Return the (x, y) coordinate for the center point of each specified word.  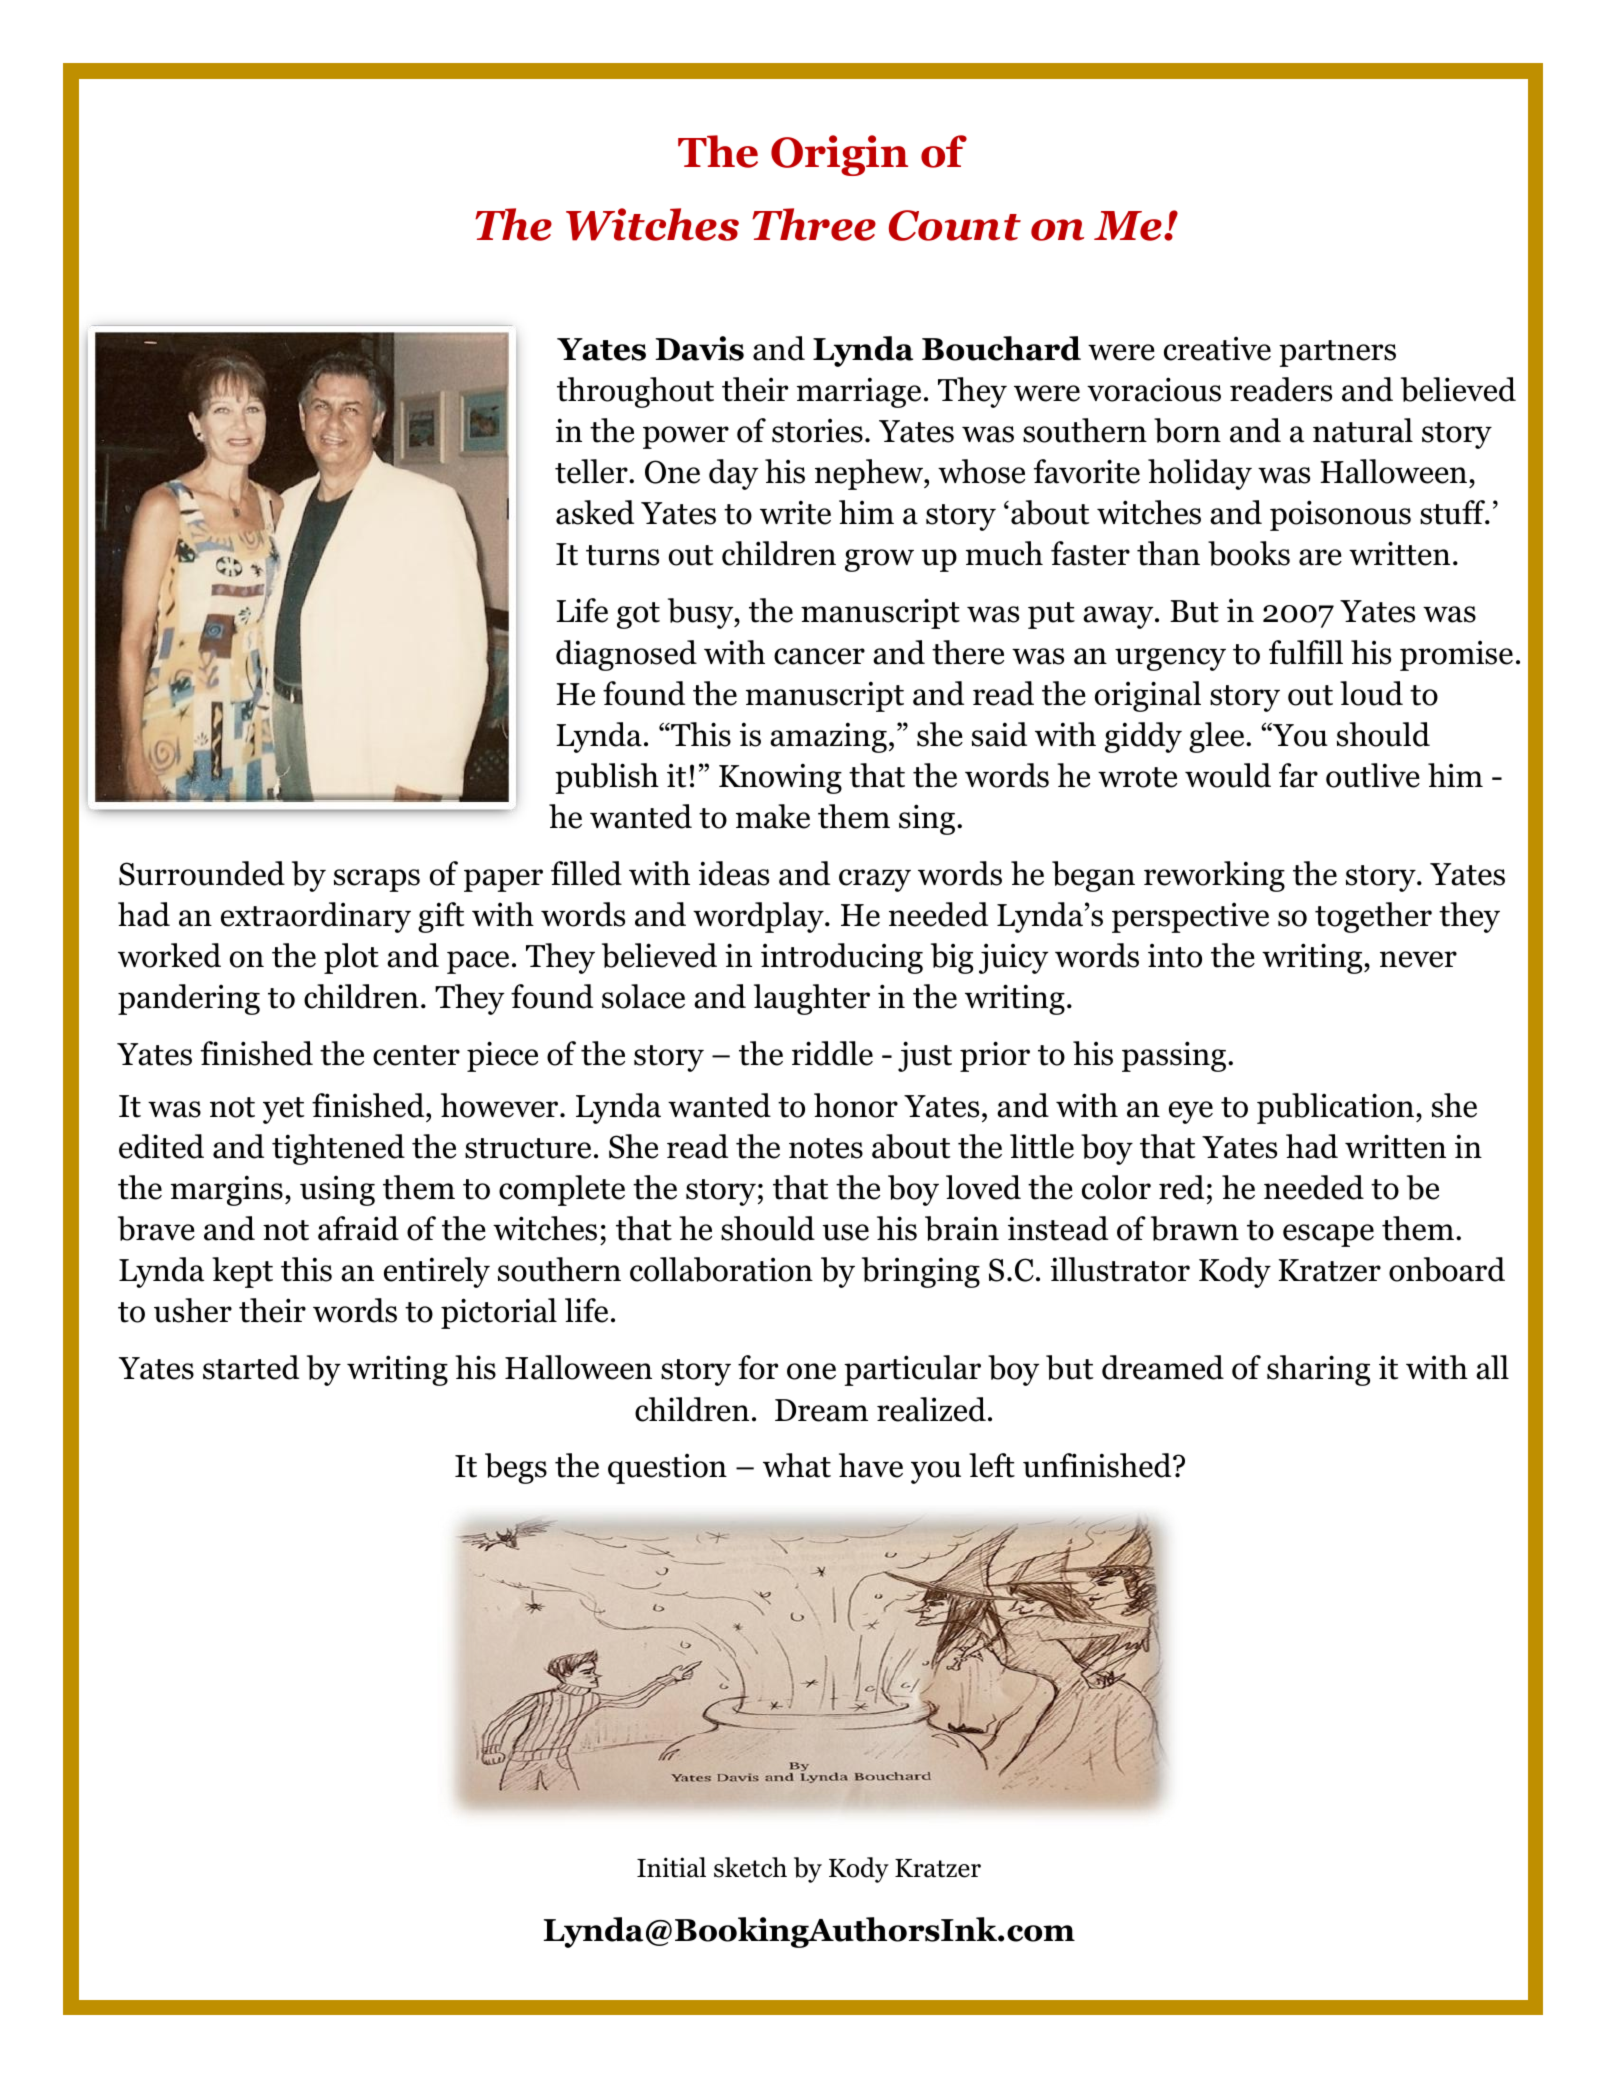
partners (1337, 353)
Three (814, 224)
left (992, 1465)
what (797, 1465)
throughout (635, 392)
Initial (671, 1867)
